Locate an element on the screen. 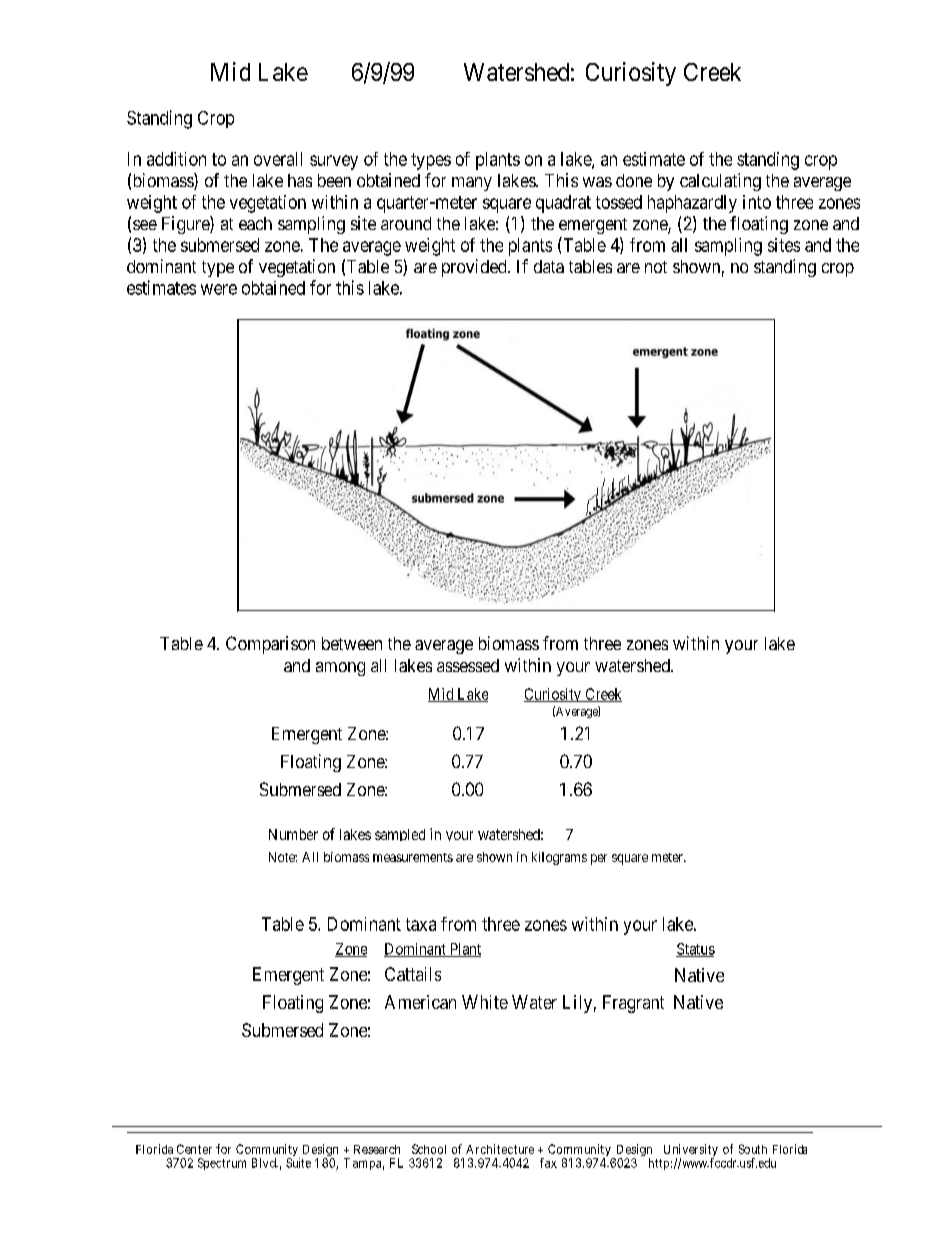  provided is located at coordinates (475, 268).
